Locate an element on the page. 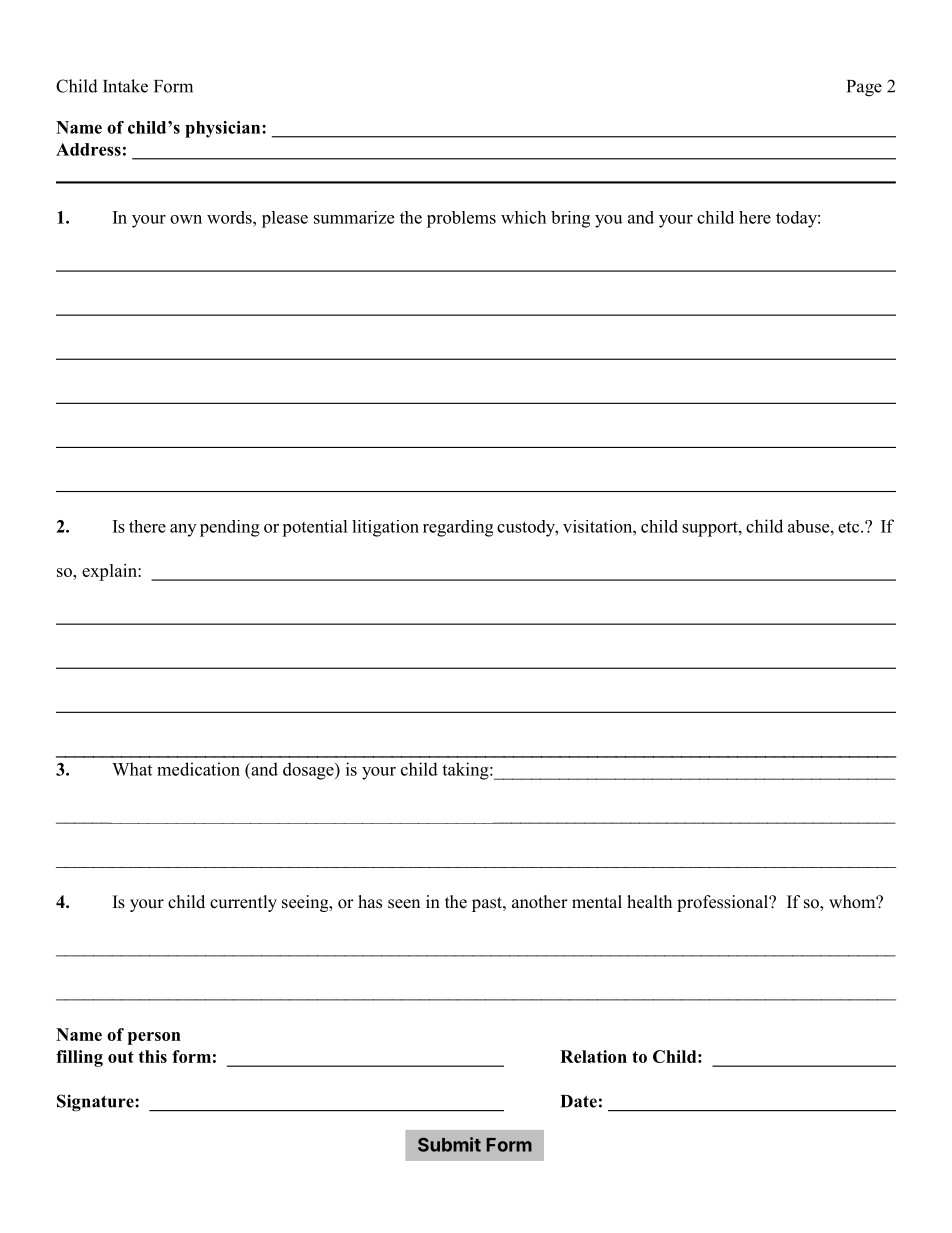  professional is located at coordinates (723, 903).
